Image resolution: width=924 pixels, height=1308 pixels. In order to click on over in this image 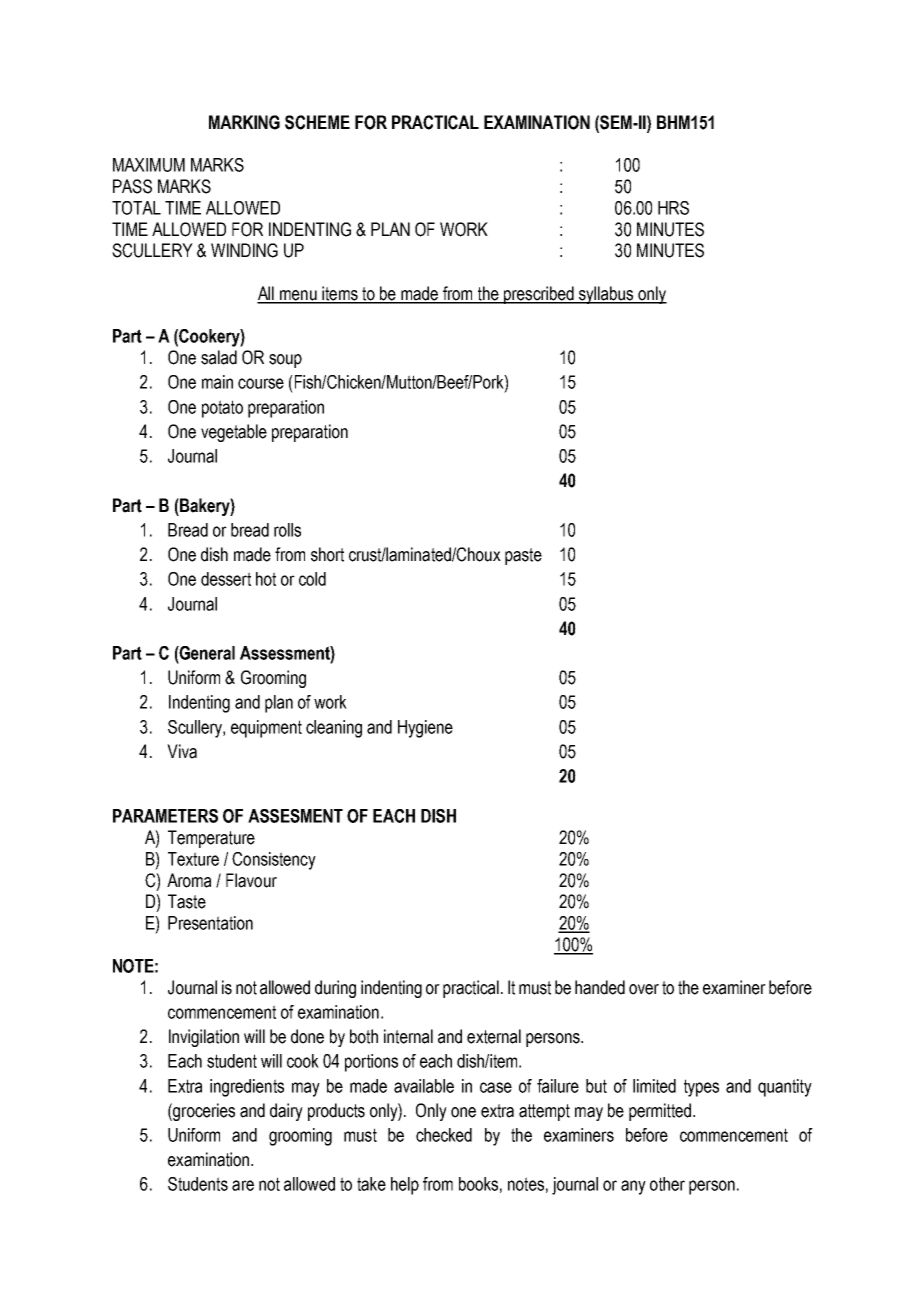, I will do `click(644, 989)`.
